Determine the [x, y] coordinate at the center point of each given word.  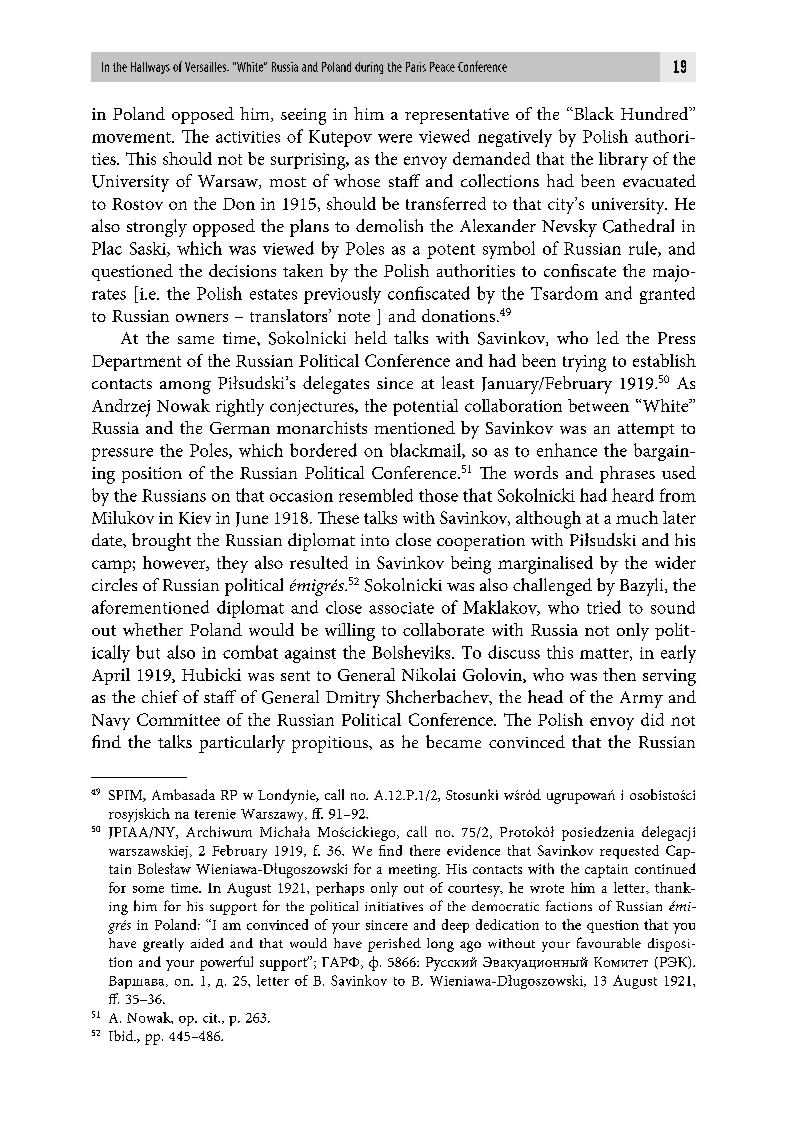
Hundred [656, 113]
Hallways [150, 68]
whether [153, 629]
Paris [416, 67]
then [619, 674]
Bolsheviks [412, 652]
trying [584, 363]
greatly [163, 945]
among [185, 387]
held [371, 337]
